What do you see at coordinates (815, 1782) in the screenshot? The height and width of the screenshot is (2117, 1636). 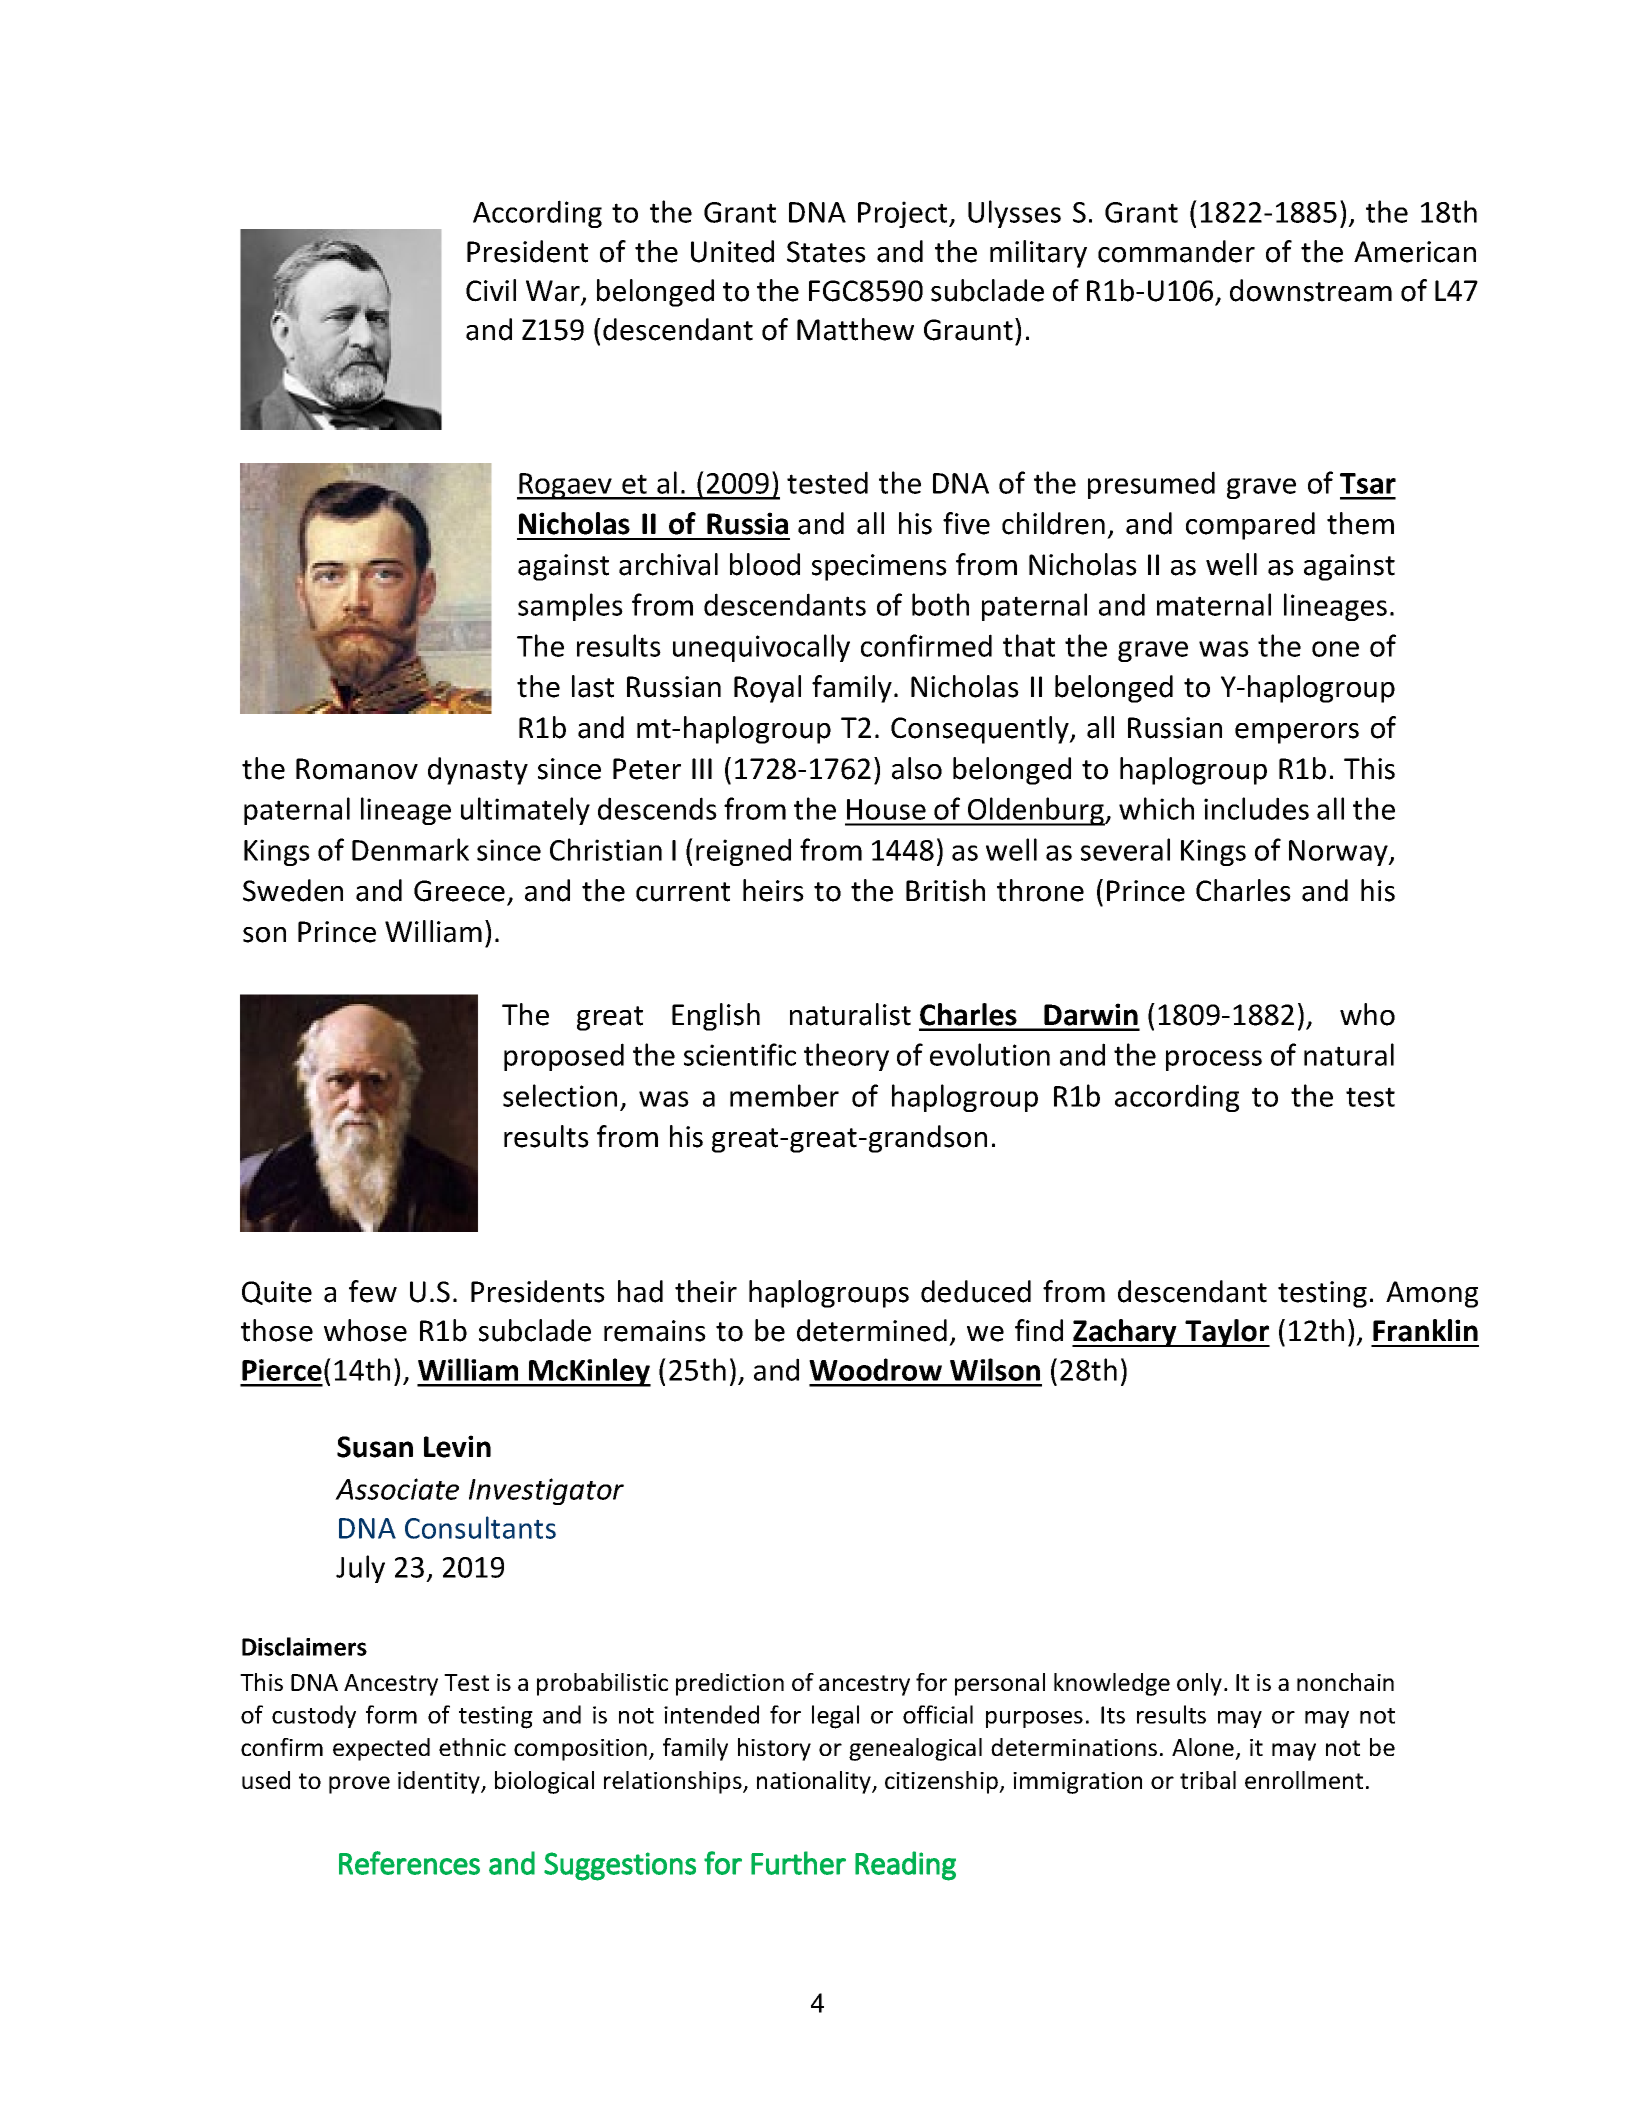 I see `nationality` at bounding box center [815, 1782].
